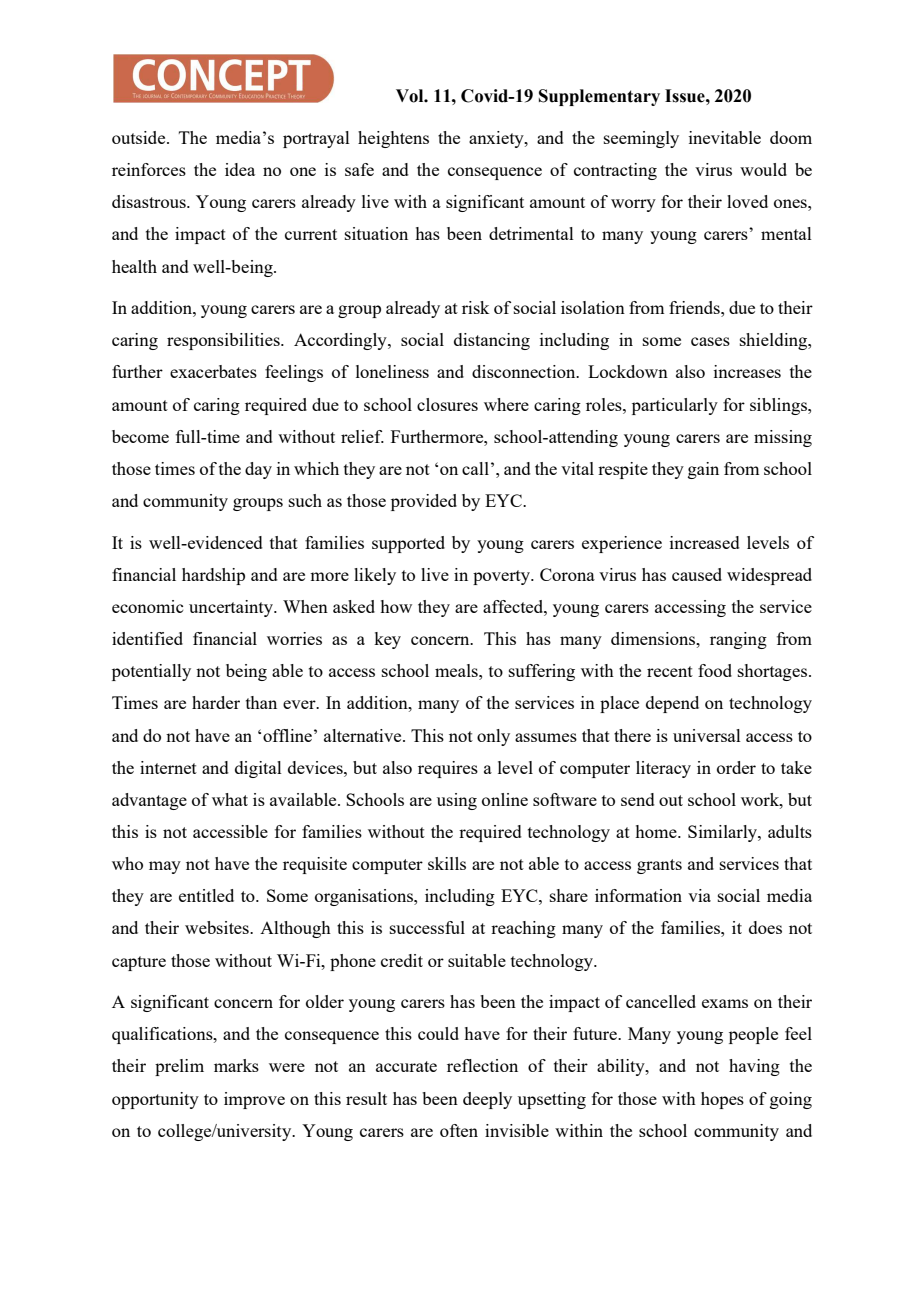  What do you see at coordinates (763, 169) in the page?
I see `would` at bounding box center [763, 169].
